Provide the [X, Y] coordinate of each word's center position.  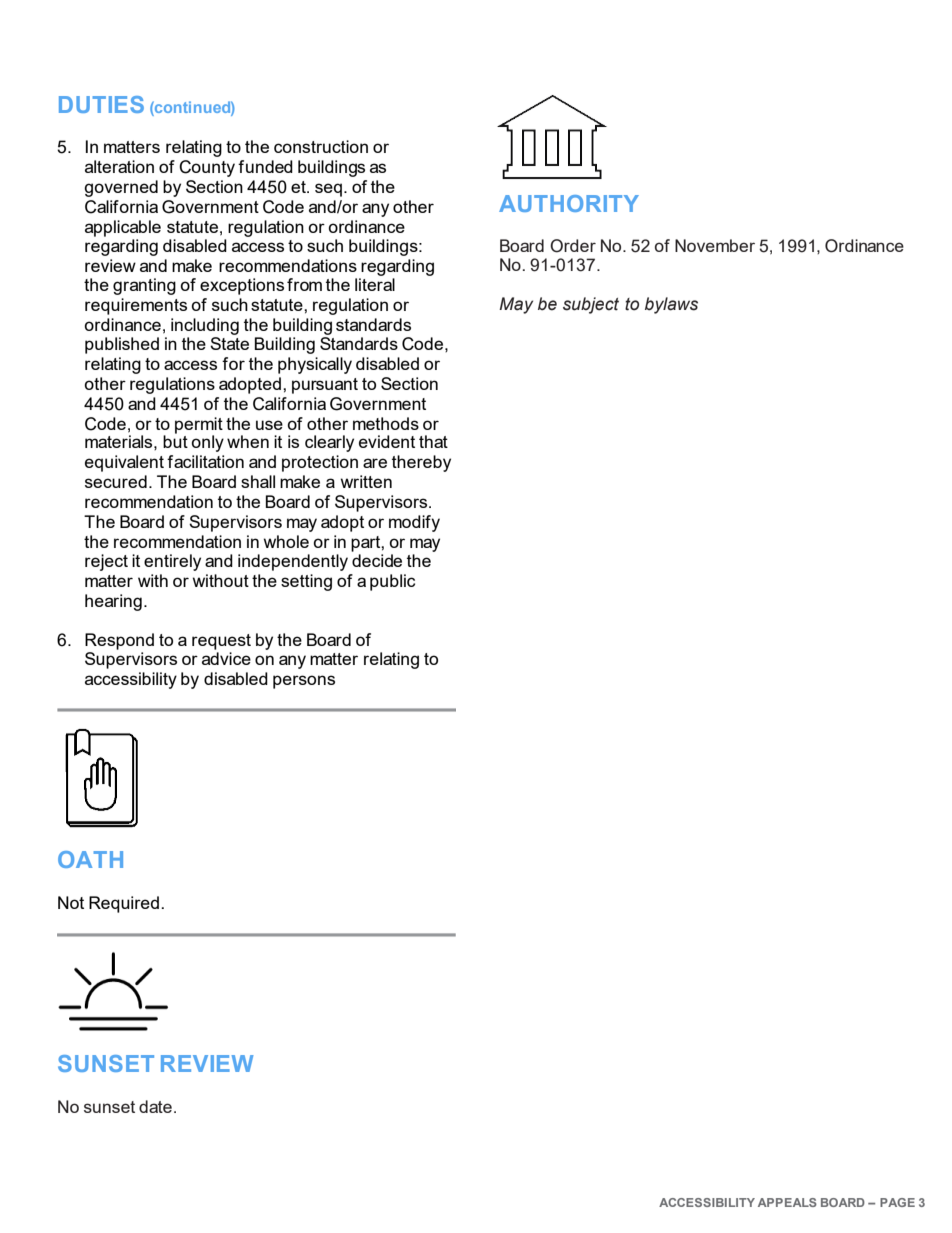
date [155, 1106]
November [715, 245]
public [392, 582]
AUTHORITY [569, 203]
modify [414, 523]
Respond [119, 641]
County [207, 168]
